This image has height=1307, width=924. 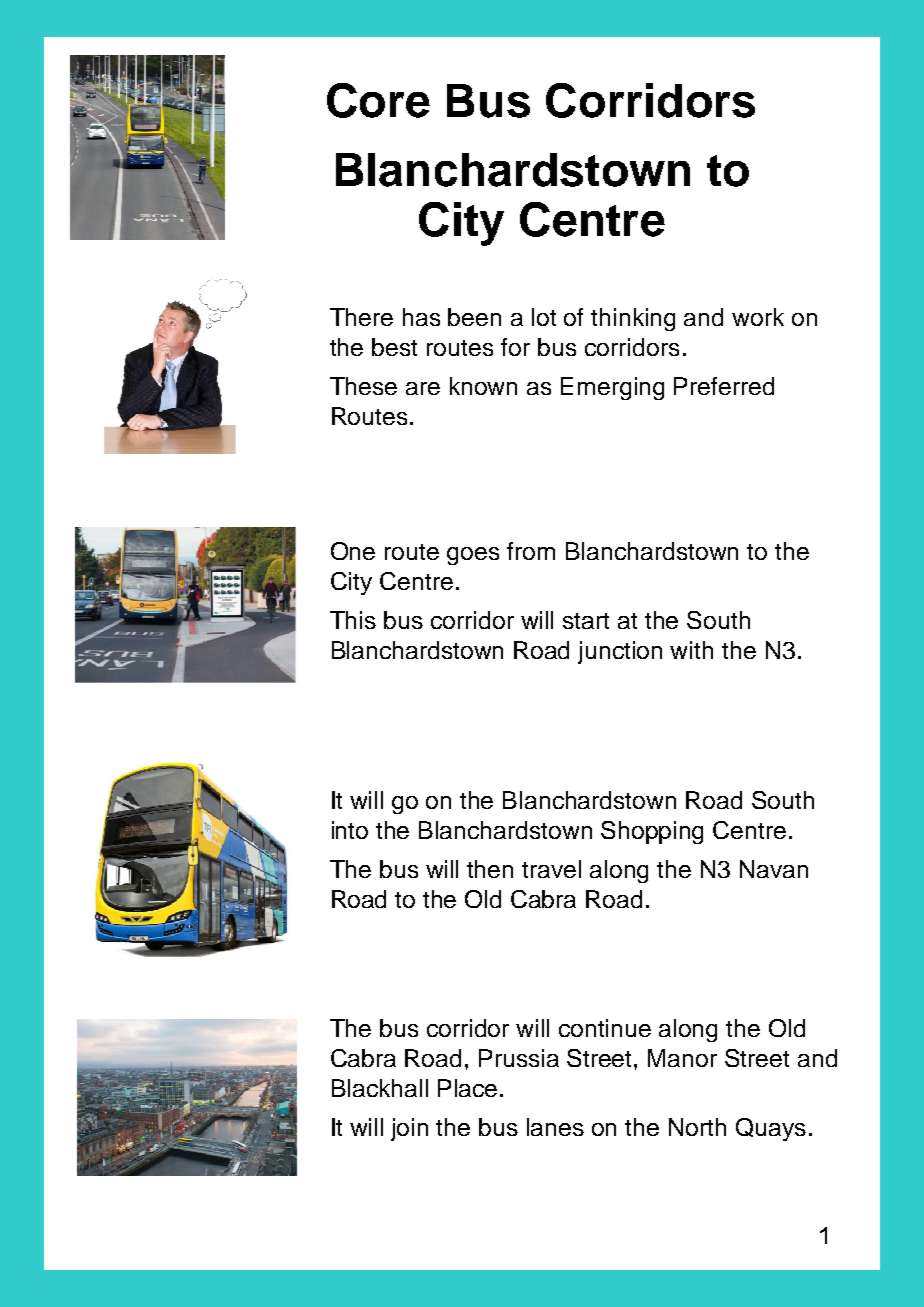 I want to click on into, so click(x=350, y=830).
